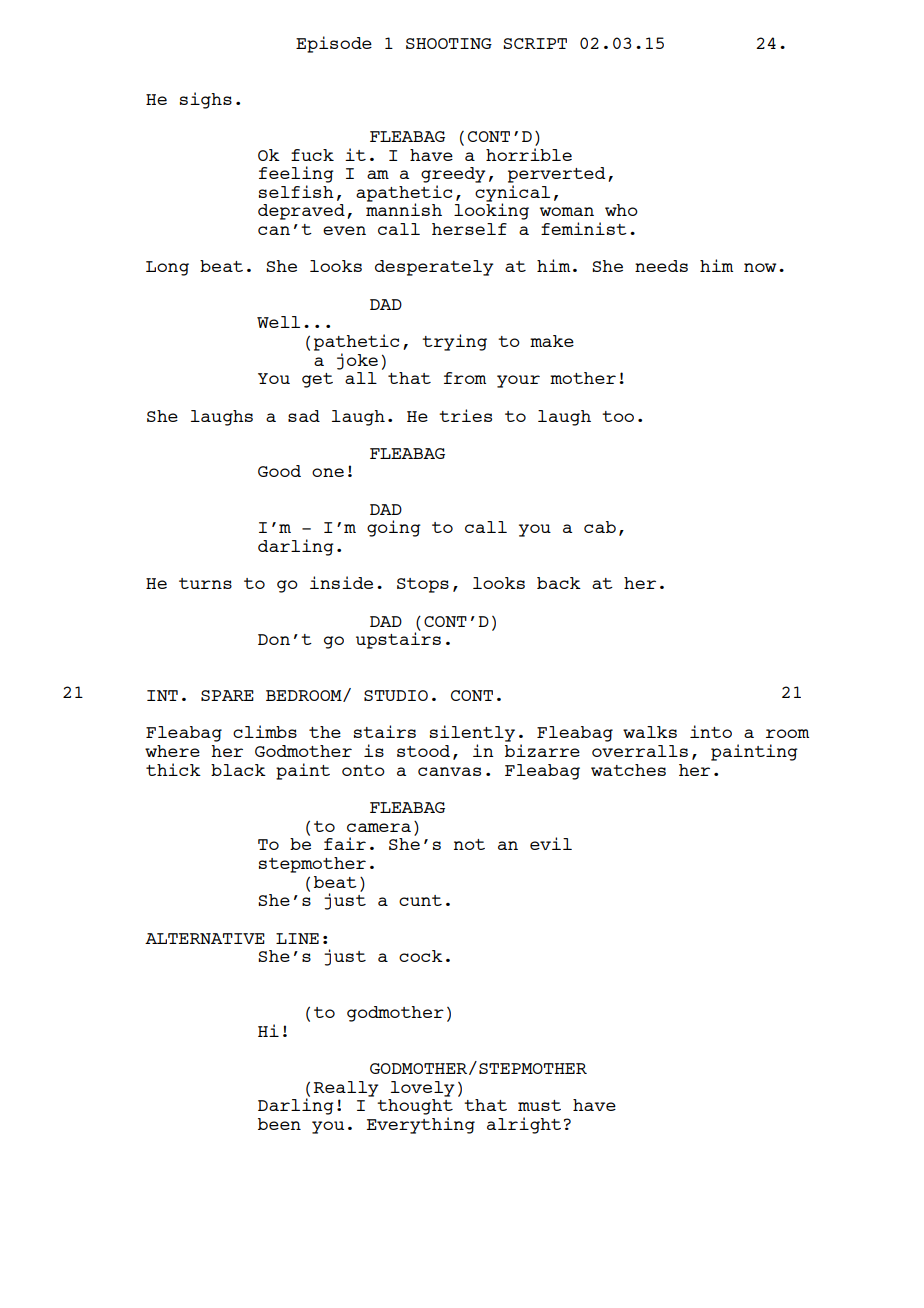 The image size is (924, 1308). Describe the element at coordinates (423, 585) in the document. I see `Stops` at that location.
